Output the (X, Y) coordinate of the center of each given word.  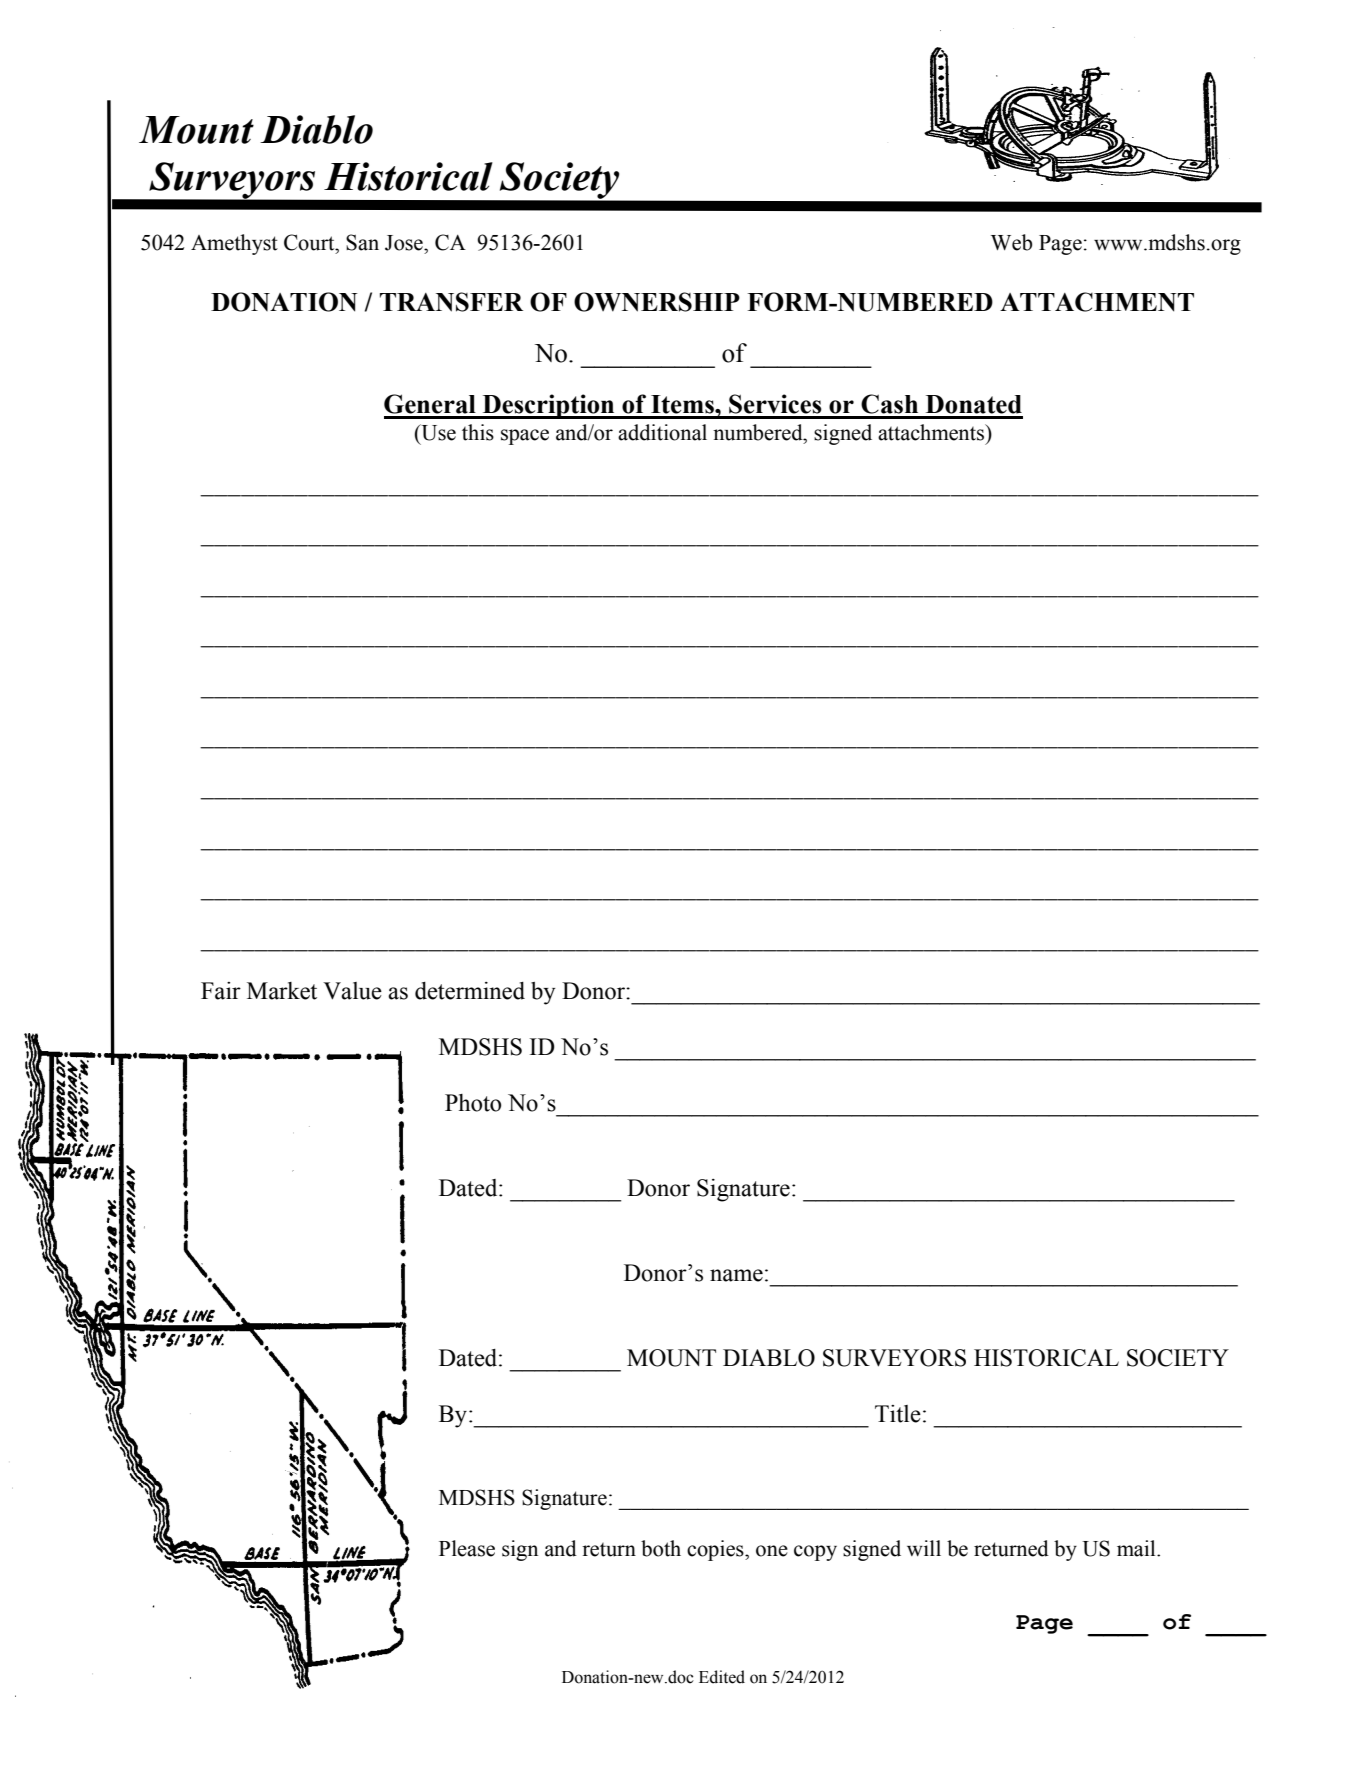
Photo (473, 1103)
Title (898, 1414)
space (525, 437)
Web (1011, 242)
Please (467, 1548)
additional (662, 432)
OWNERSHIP (657, 302)
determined (470, 991)
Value (352, 991)
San (362, 242)
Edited (722, 1677)
